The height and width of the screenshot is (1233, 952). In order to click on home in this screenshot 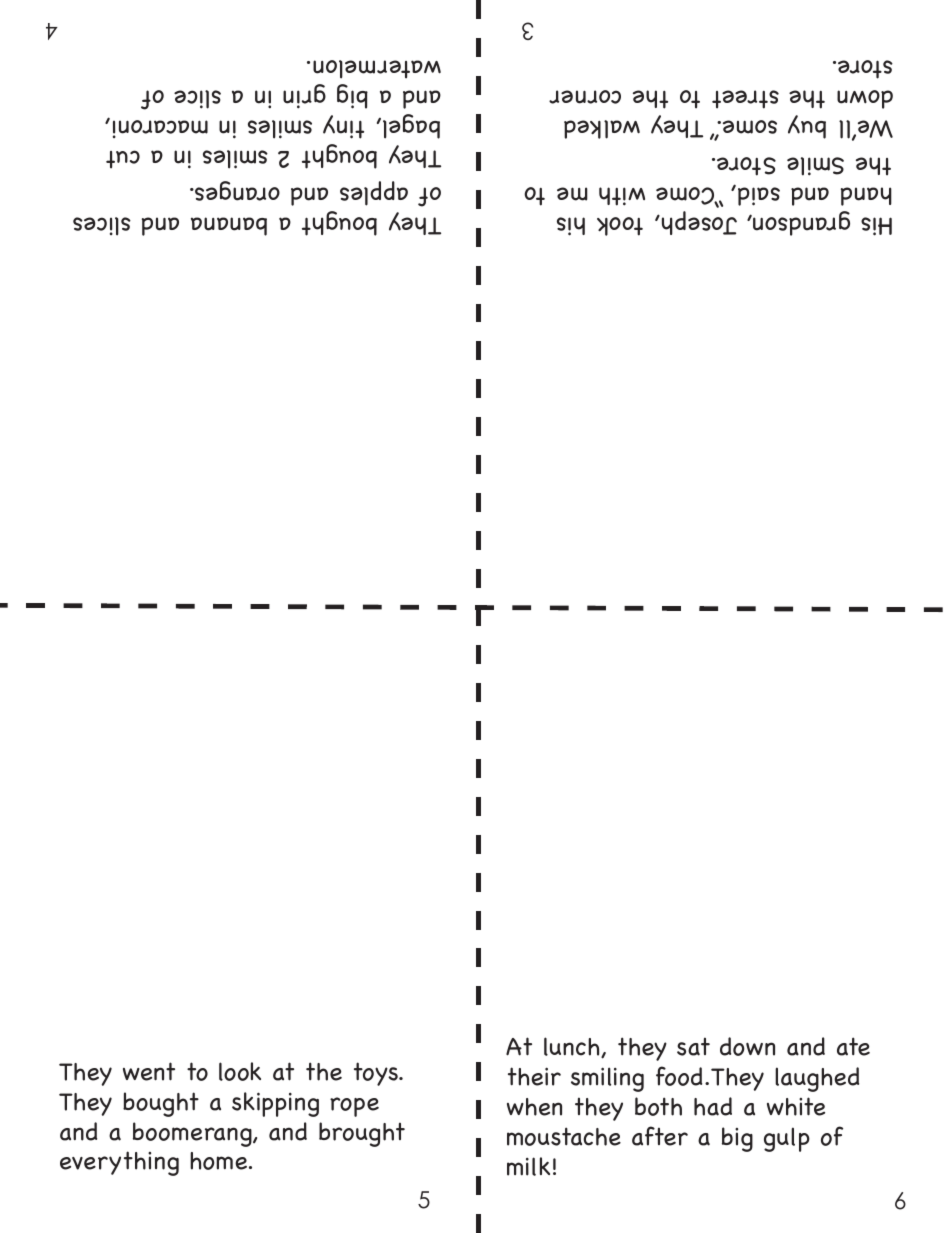, I will do `click(220, 1161)`.
